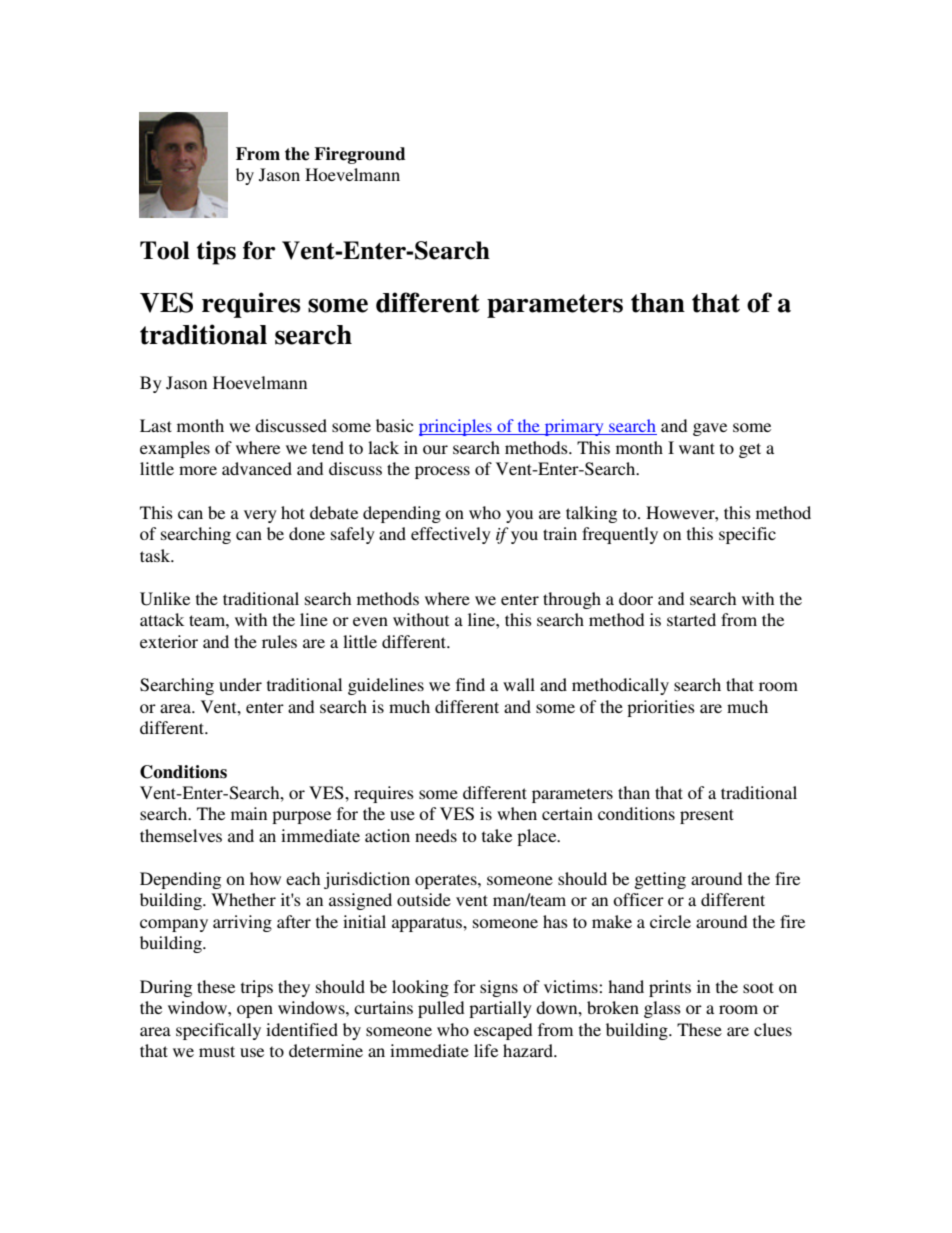  Describe the element at coordinates (710, 429) in the screenshot. I see `gave` at that location.
